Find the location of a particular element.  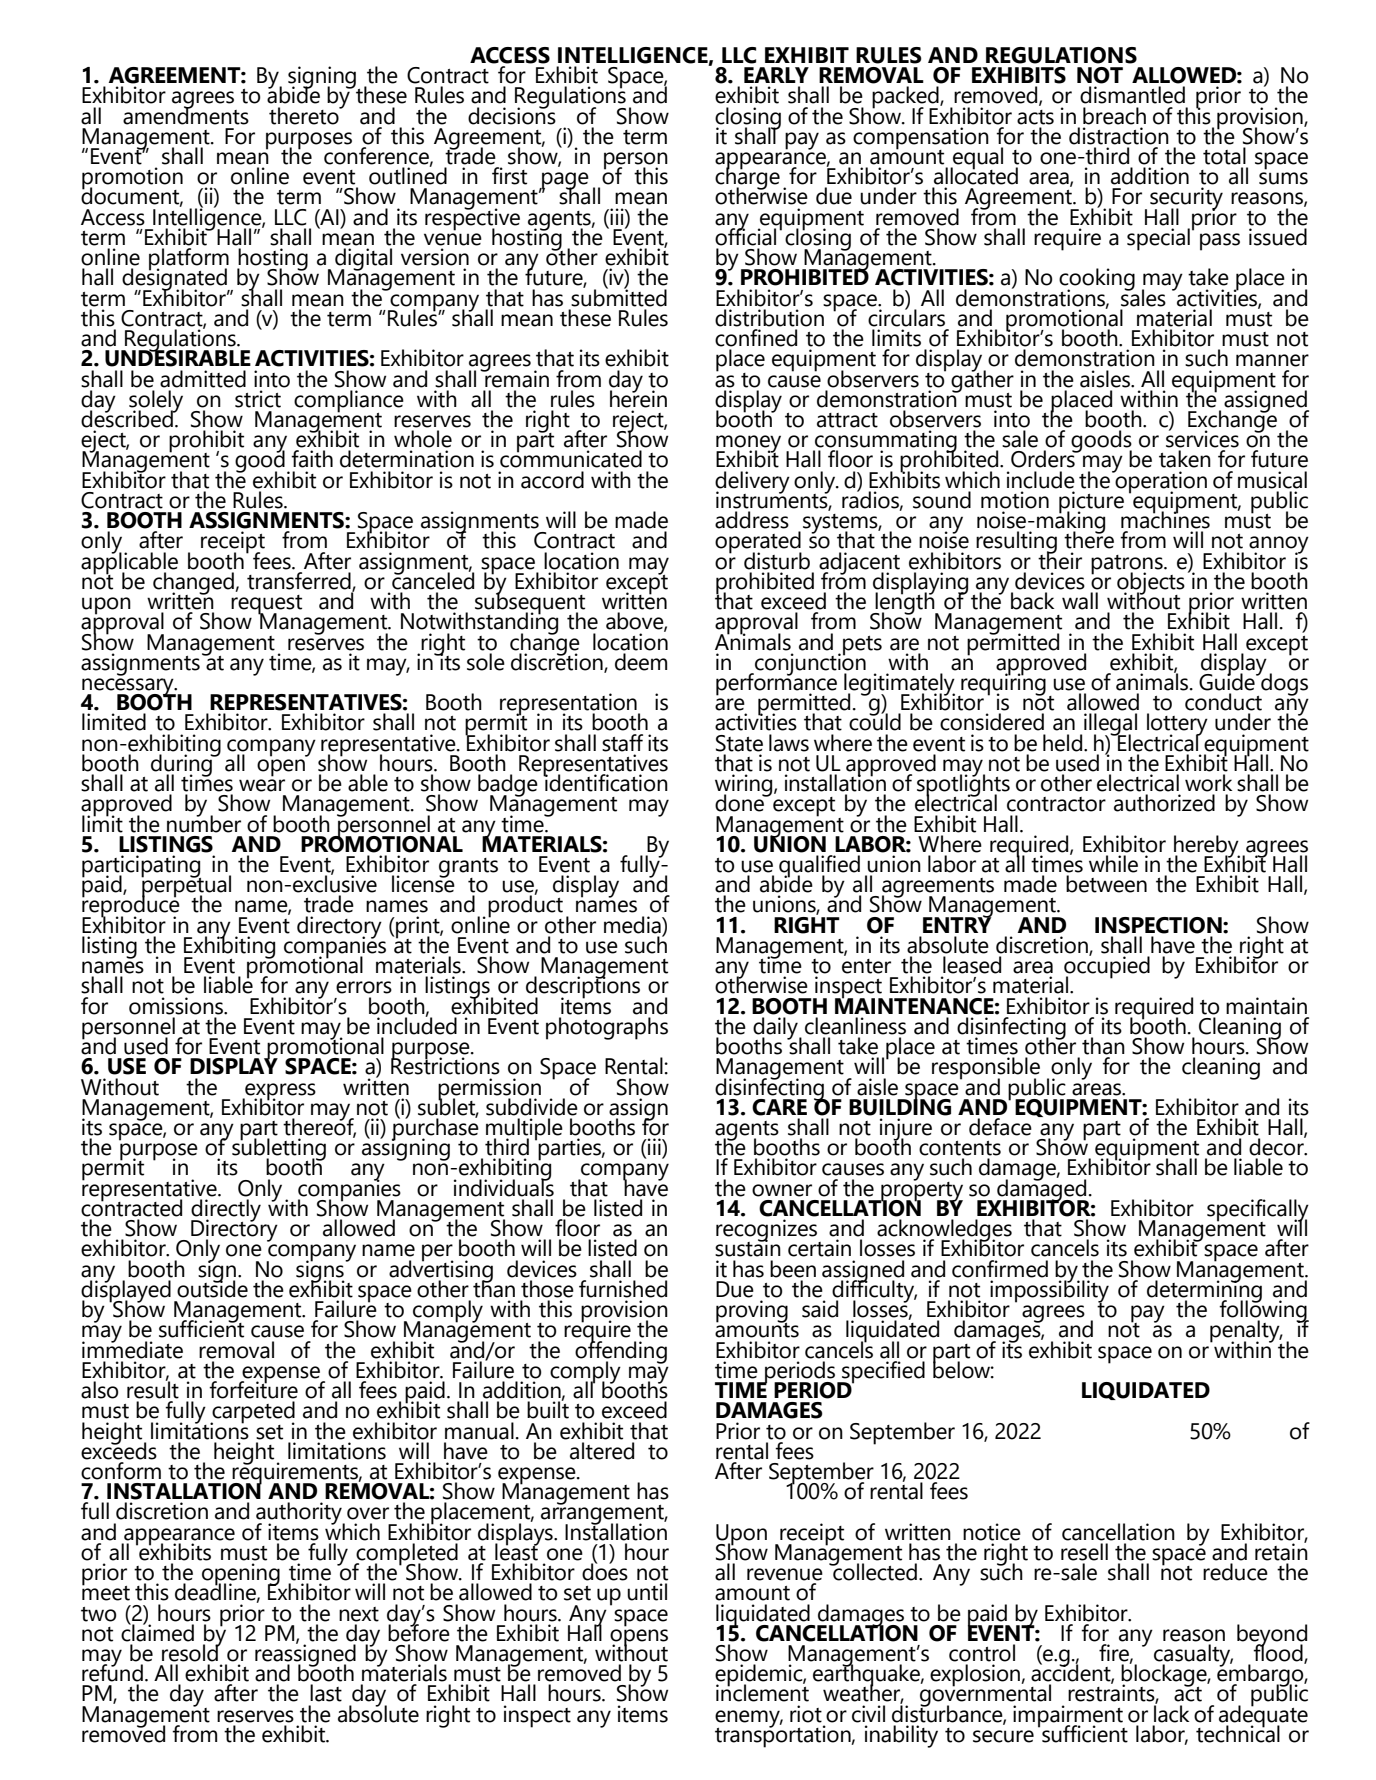

lack is located at coordinates (1171, 1713).
